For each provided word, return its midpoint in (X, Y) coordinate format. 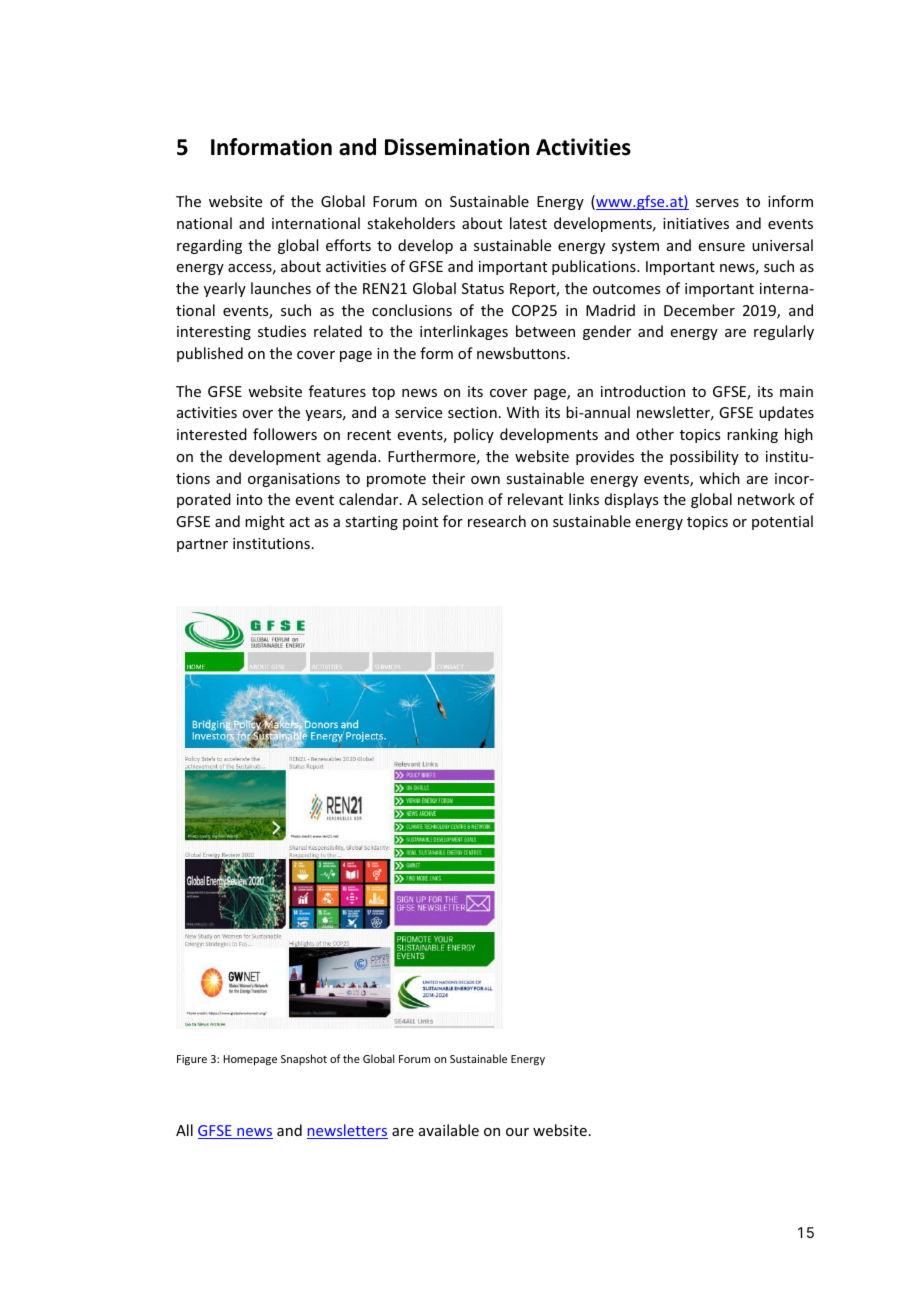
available (449, 1130)
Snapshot (304, 1059)
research (497, 521)
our (517, 1132)
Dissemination (457, 147)
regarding (209, 246)
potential (782, 522)
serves (717, 203)
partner (202, 545)
